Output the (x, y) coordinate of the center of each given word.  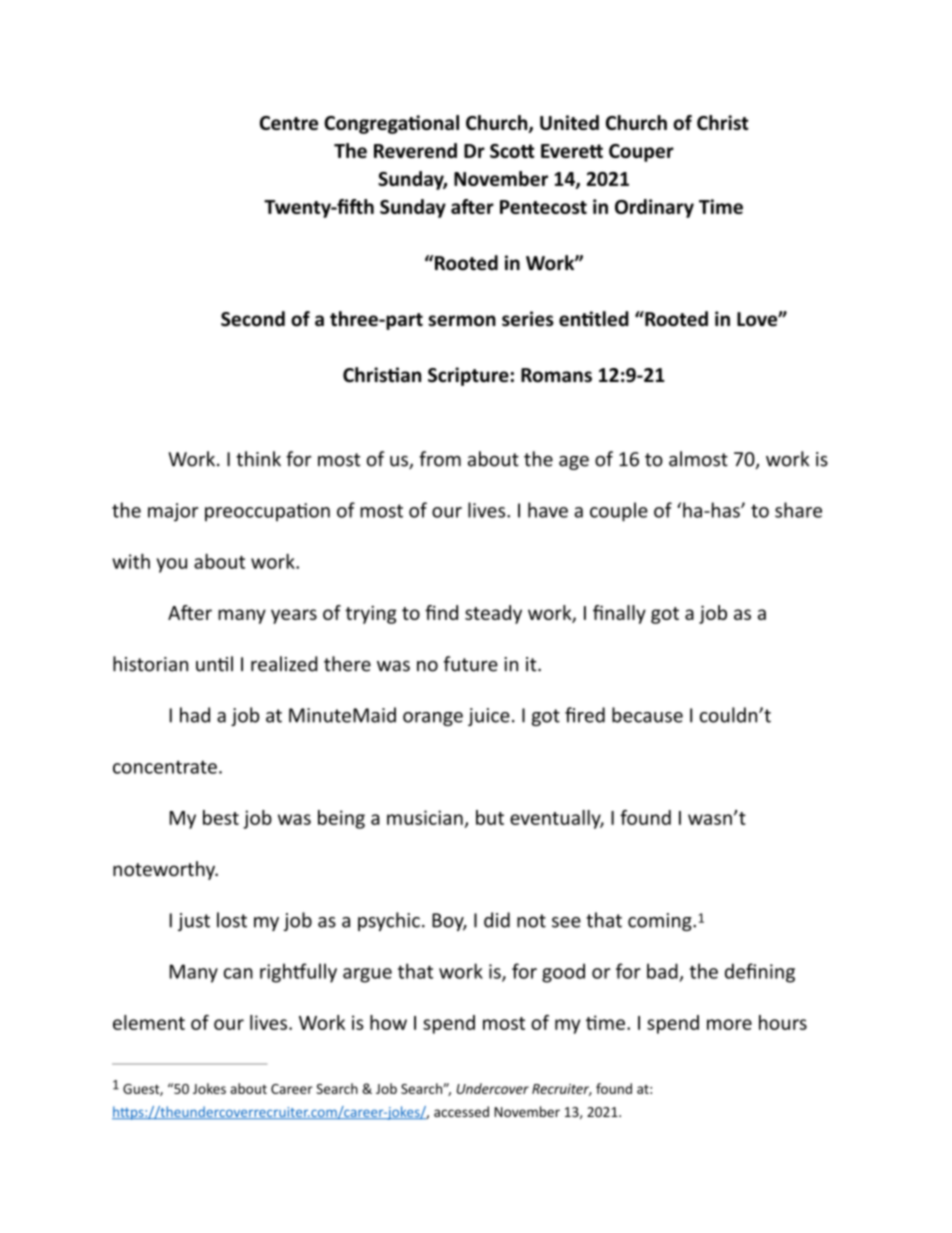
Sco (506, 151)
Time (721, 206)
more (729, 1024)
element (149, 1022)
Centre (289, 123)
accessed (461, 1111)
